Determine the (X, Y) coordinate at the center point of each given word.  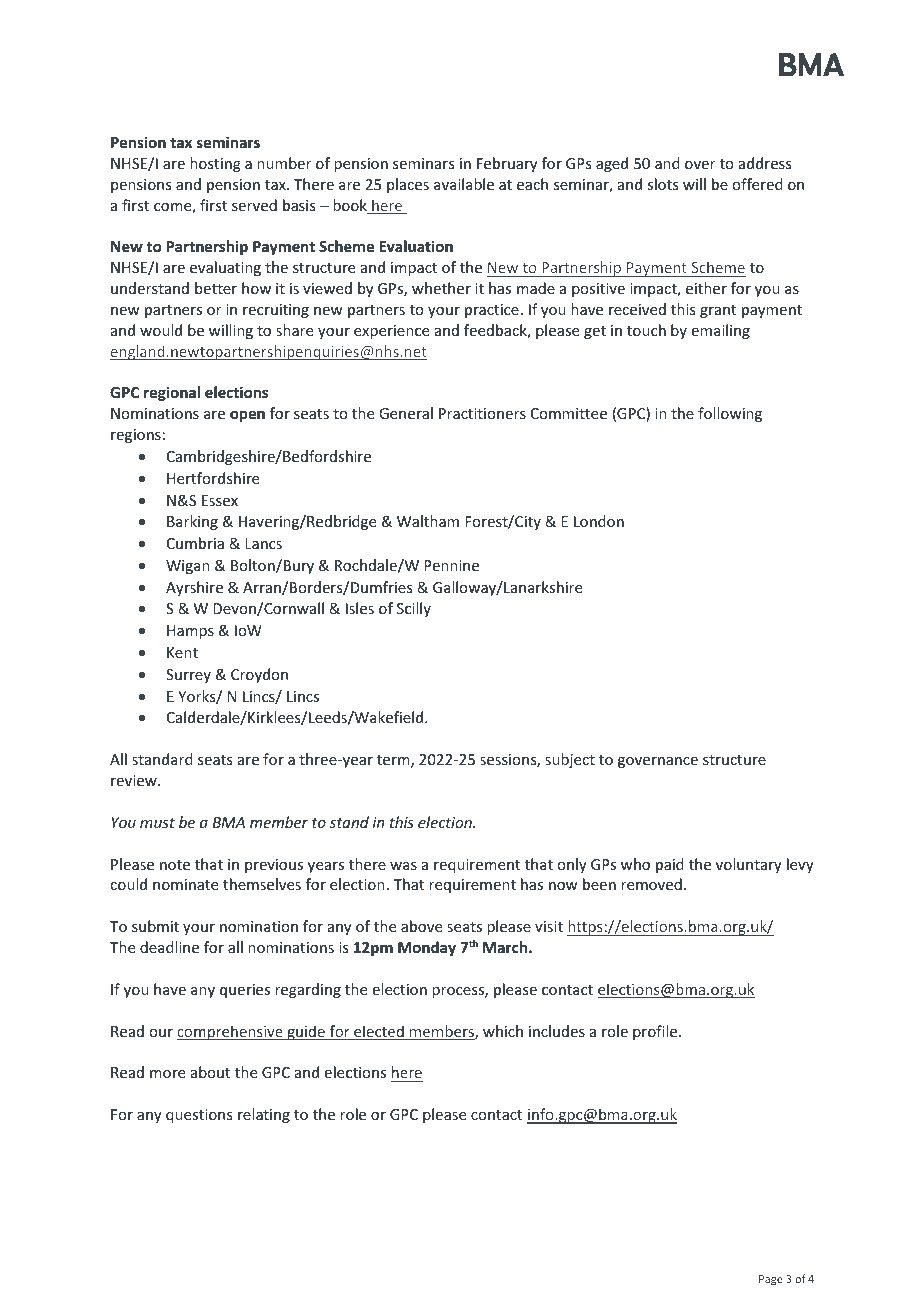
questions (199, 1116)
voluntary (749, 865)
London (599, 521)
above (421, 926)
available (464, 184)
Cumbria (195, 543)
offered (757, 184)
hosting (215, 164)
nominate (185, 884)
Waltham (428, 521)
